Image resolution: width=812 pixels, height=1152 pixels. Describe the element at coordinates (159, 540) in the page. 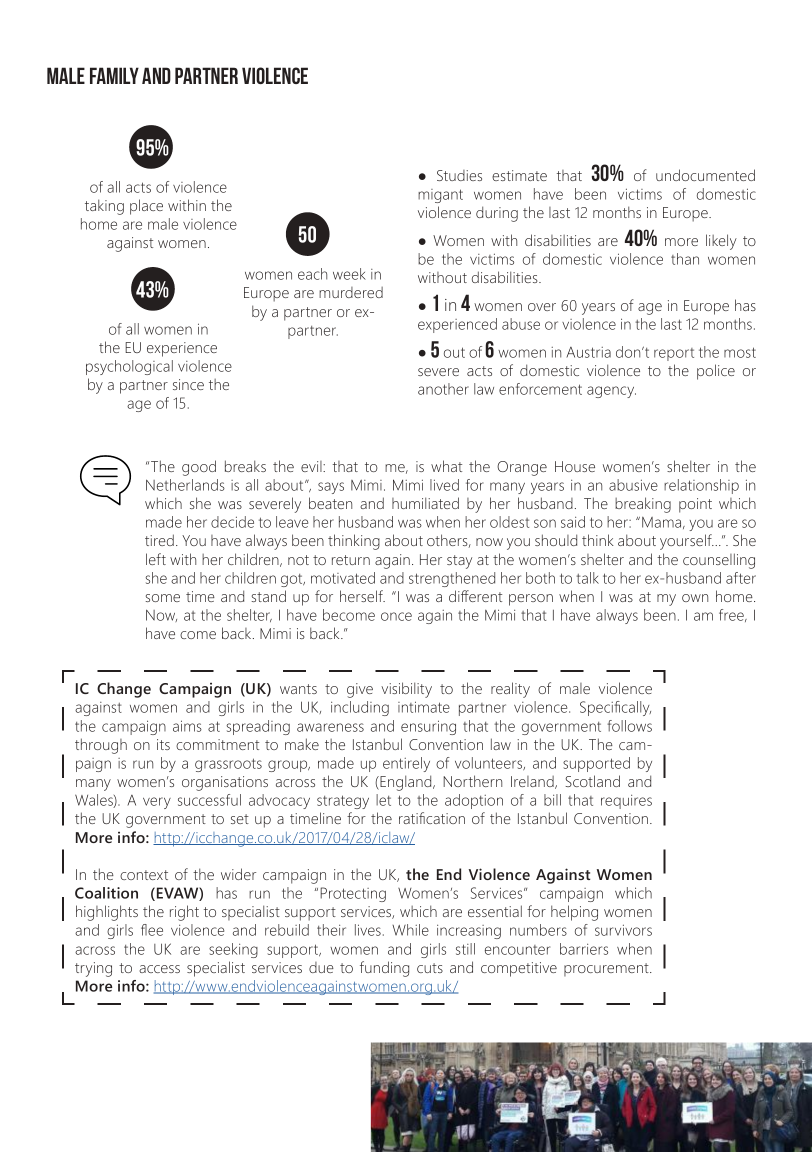

I see `tired` at that location.
